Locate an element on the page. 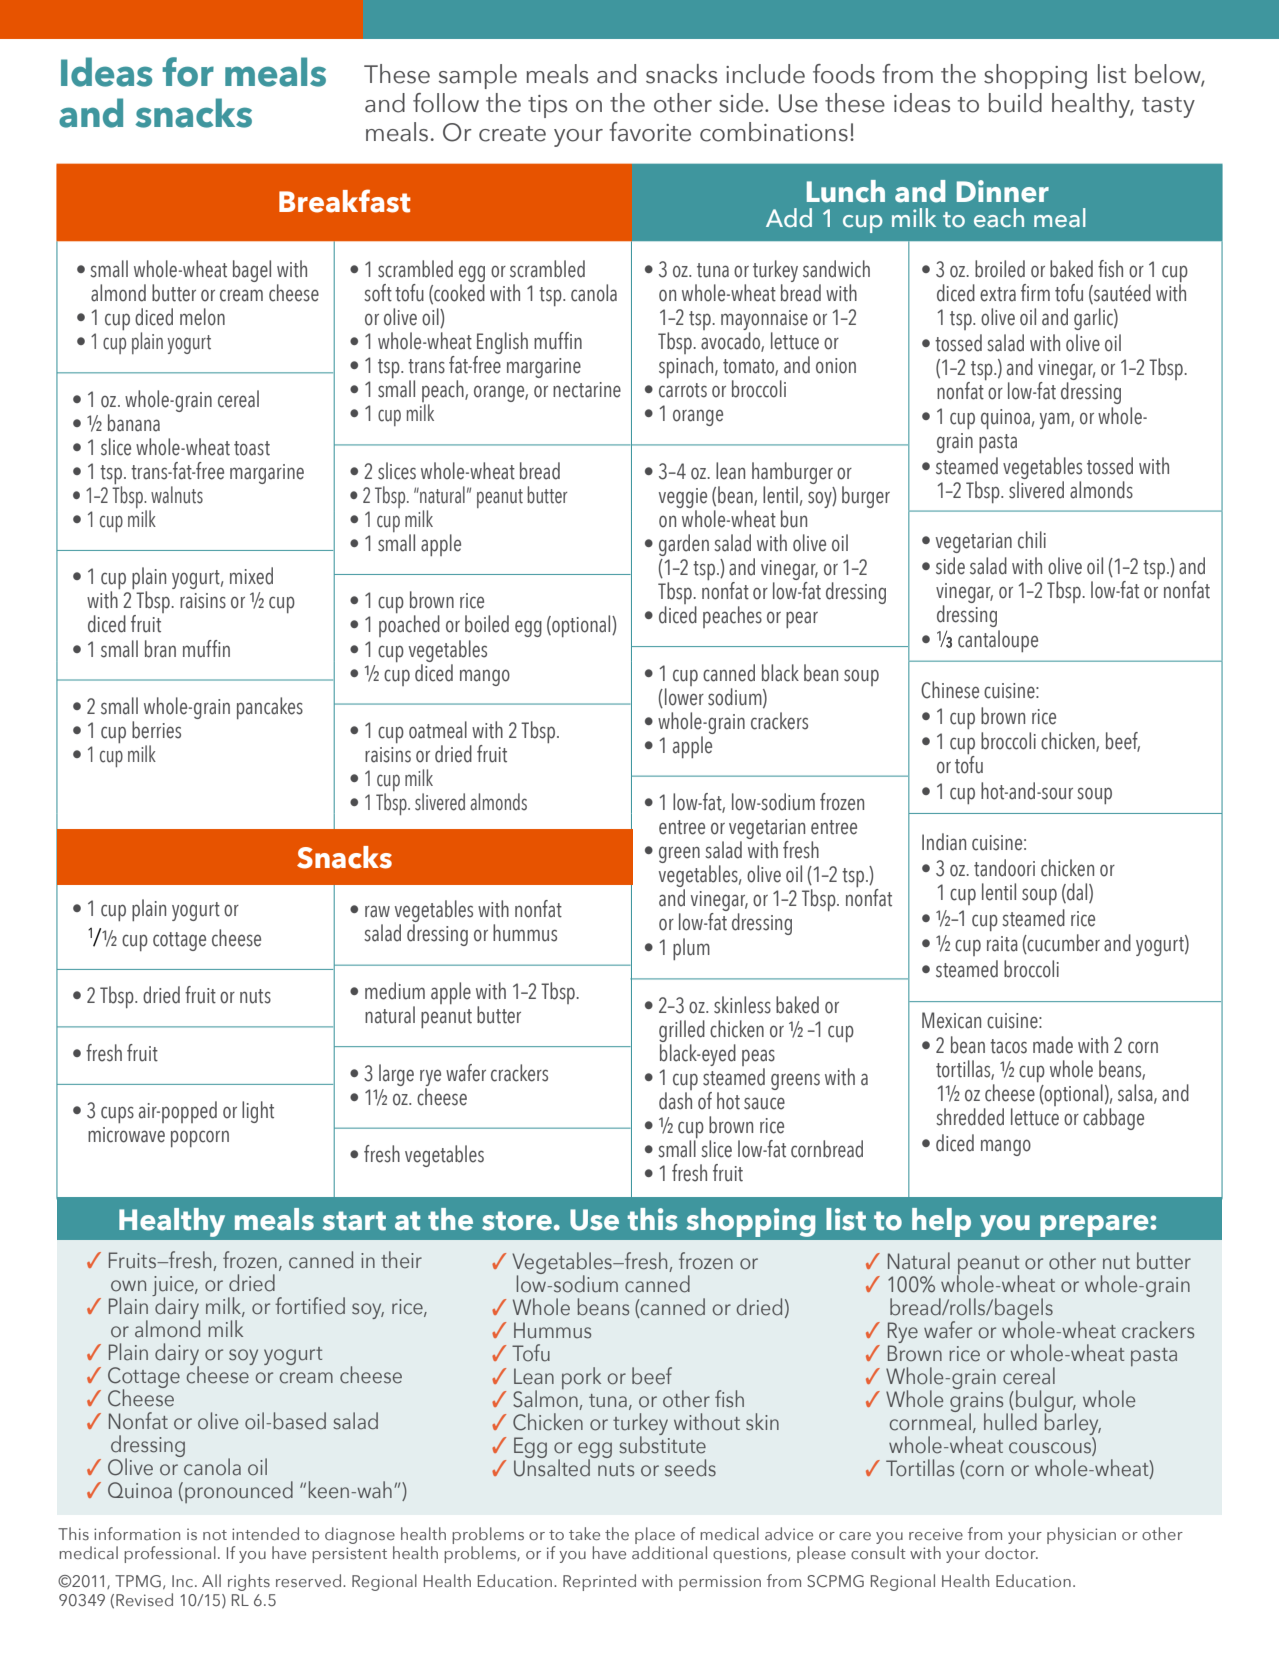 This image has height=1655, width=1279. intended is located at coordinates (265, 1533).
